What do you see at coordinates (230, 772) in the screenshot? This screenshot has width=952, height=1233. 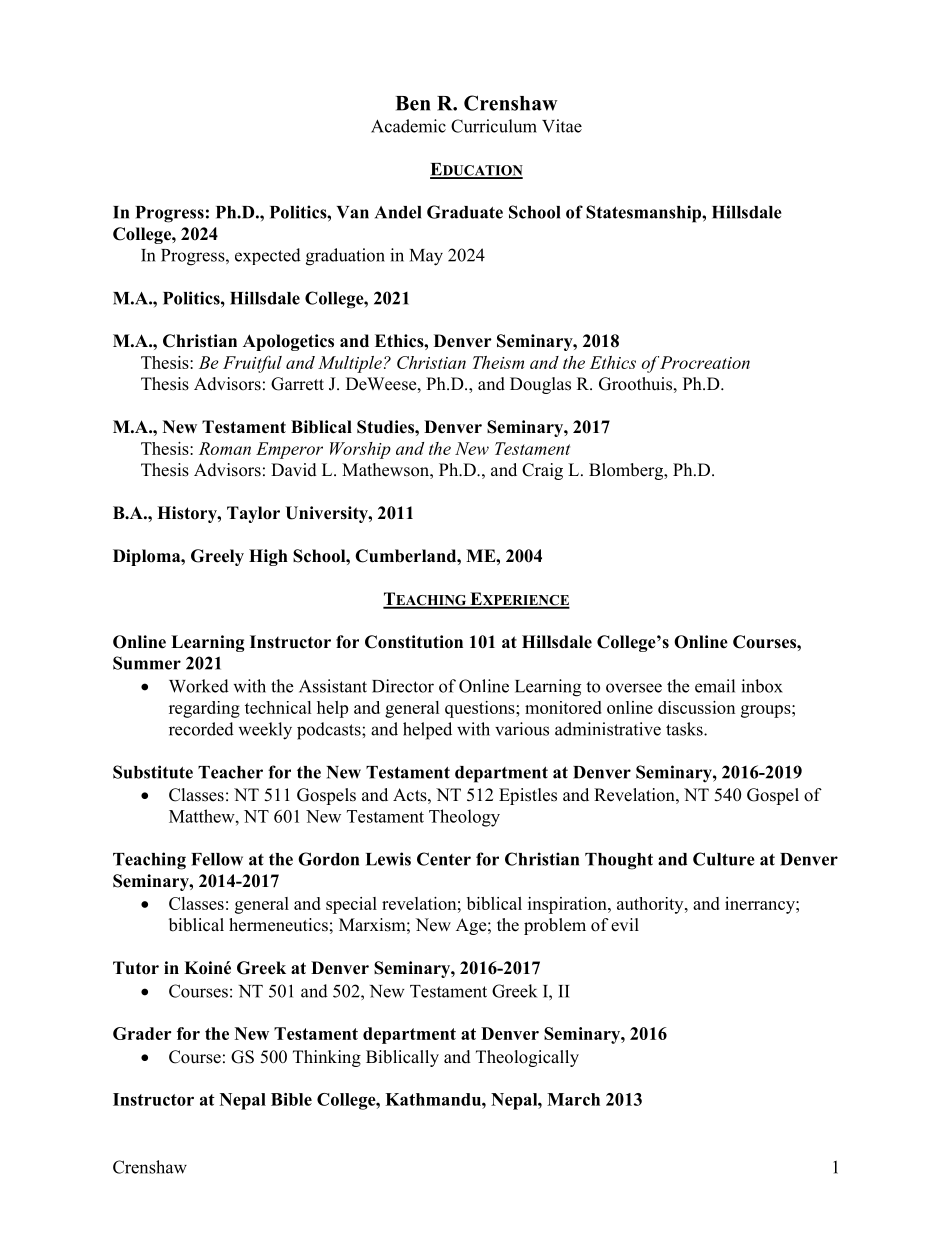 I see `Teacher` at bounding box center [230, 772].
